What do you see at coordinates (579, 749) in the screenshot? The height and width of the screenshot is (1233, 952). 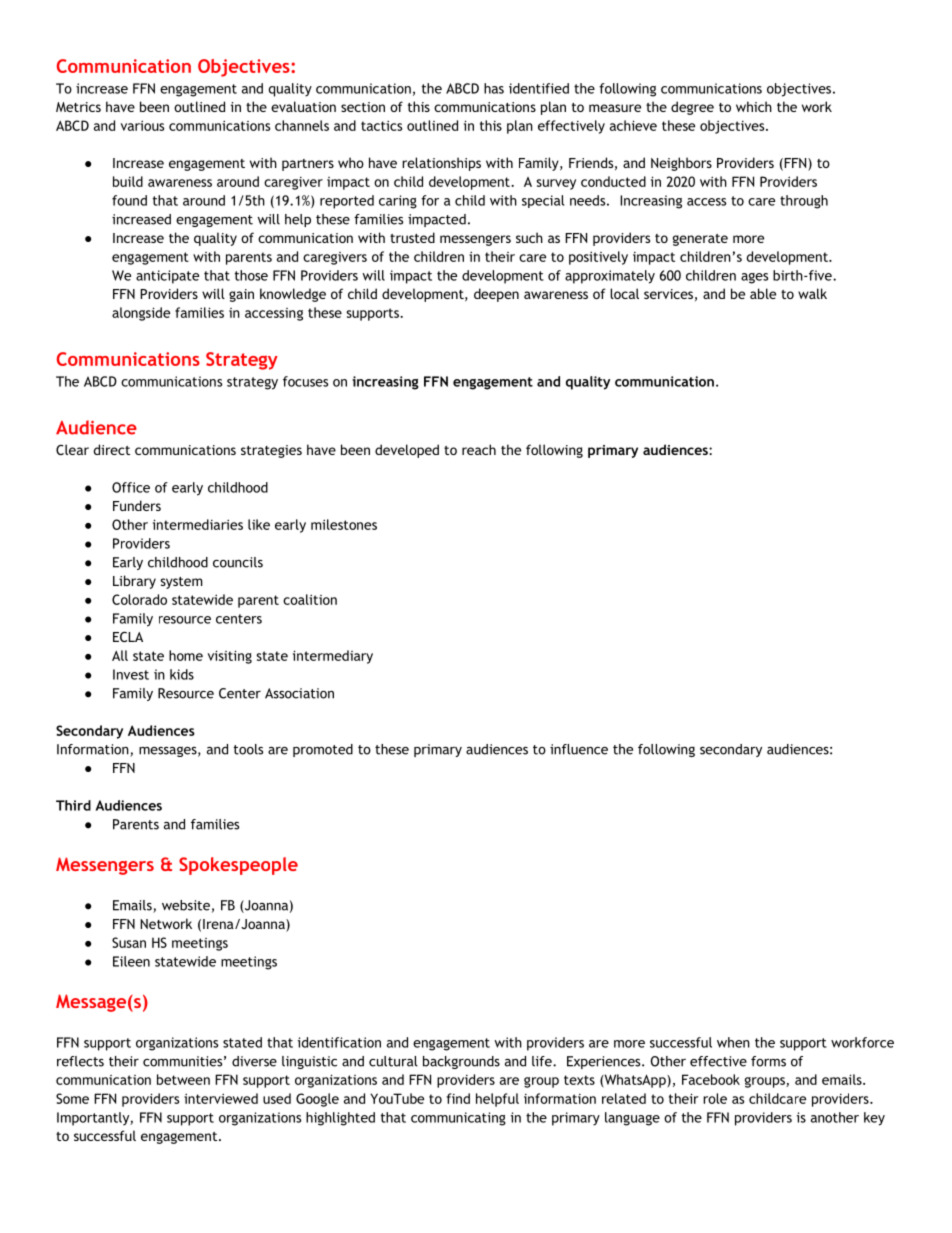 I see `influence` at bounding box center [579, 749].
